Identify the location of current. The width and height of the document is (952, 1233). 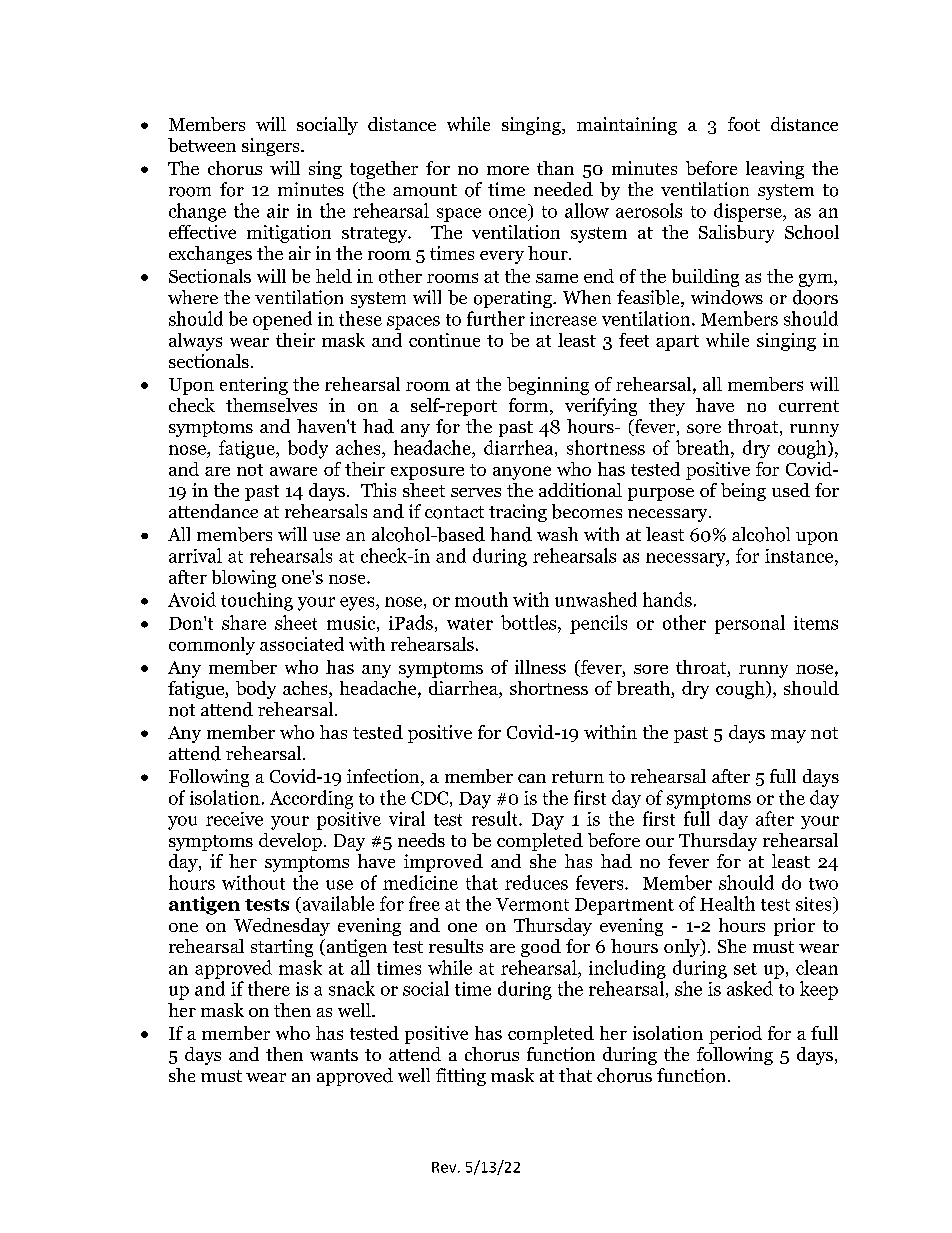
(809, 406).
